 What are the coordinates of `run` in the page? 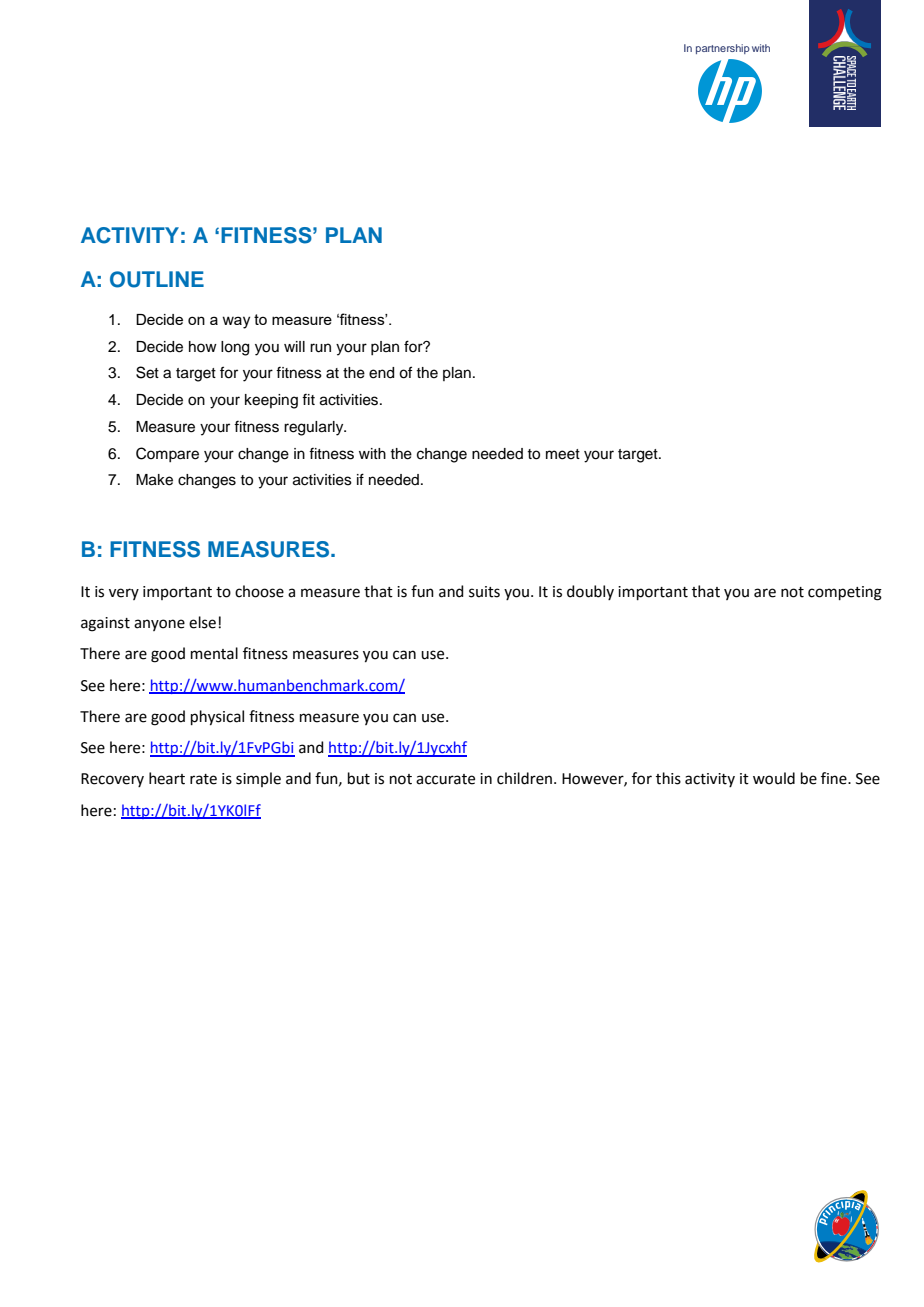 It's located at (320, 348).
